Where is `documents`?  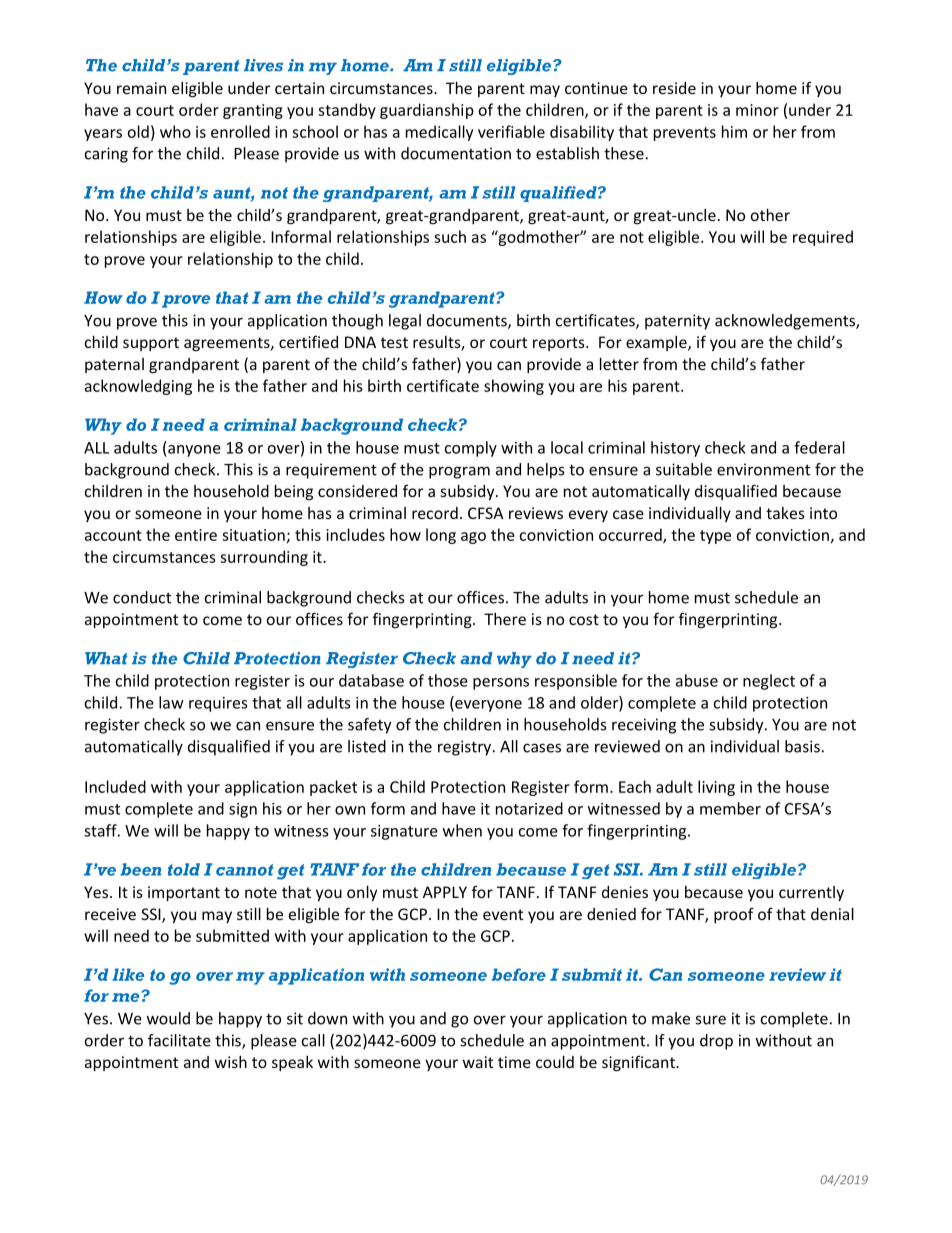
documents is located at coordinates (468, 321).
